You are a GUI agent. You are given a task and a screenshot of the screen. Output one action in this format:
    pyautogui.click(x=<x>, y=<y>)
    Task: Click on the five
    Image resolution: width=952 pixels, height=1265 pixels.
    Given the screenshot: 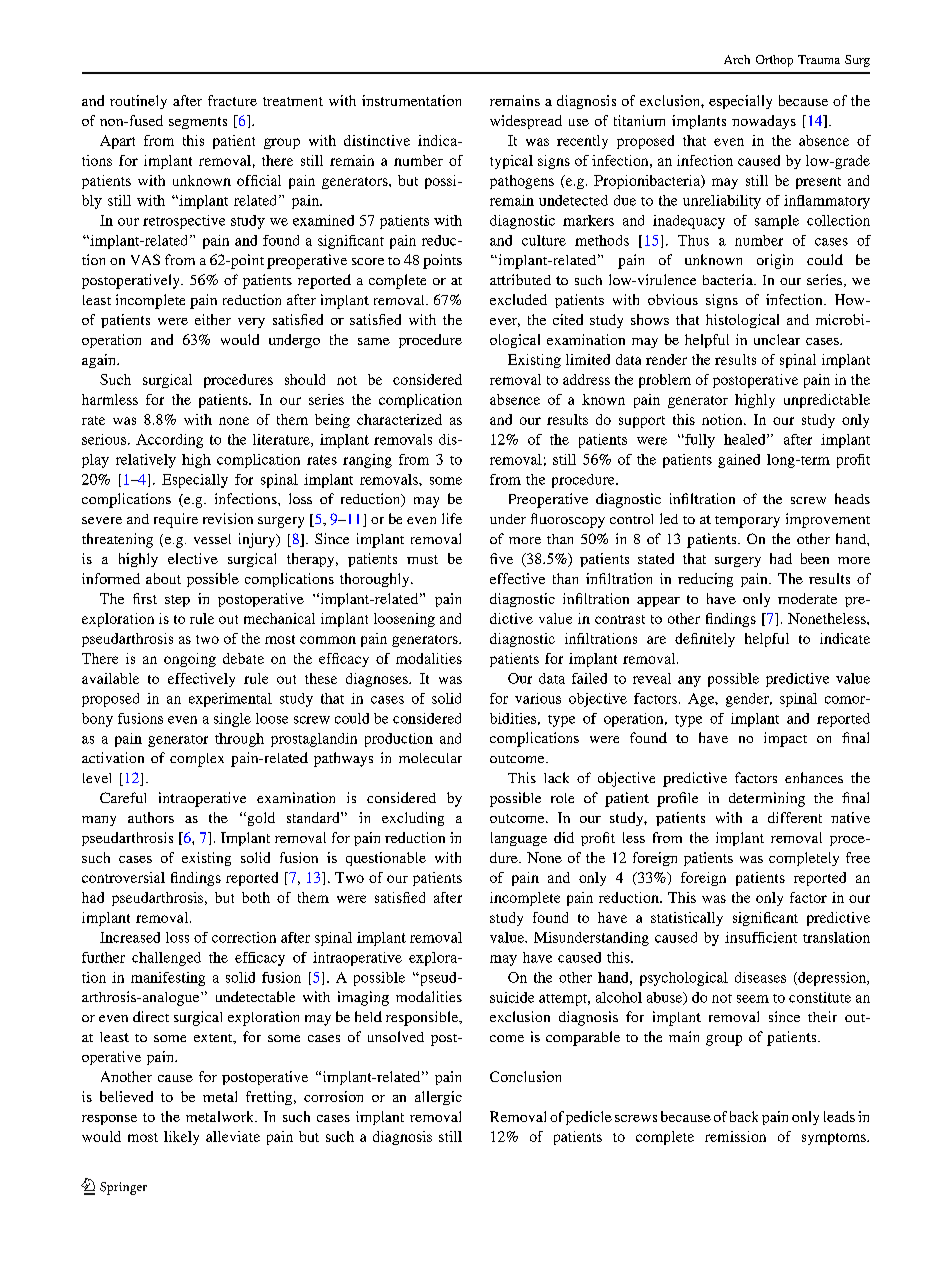 What is the action you would take?
    pyautogui.click(x=501, y=558)
